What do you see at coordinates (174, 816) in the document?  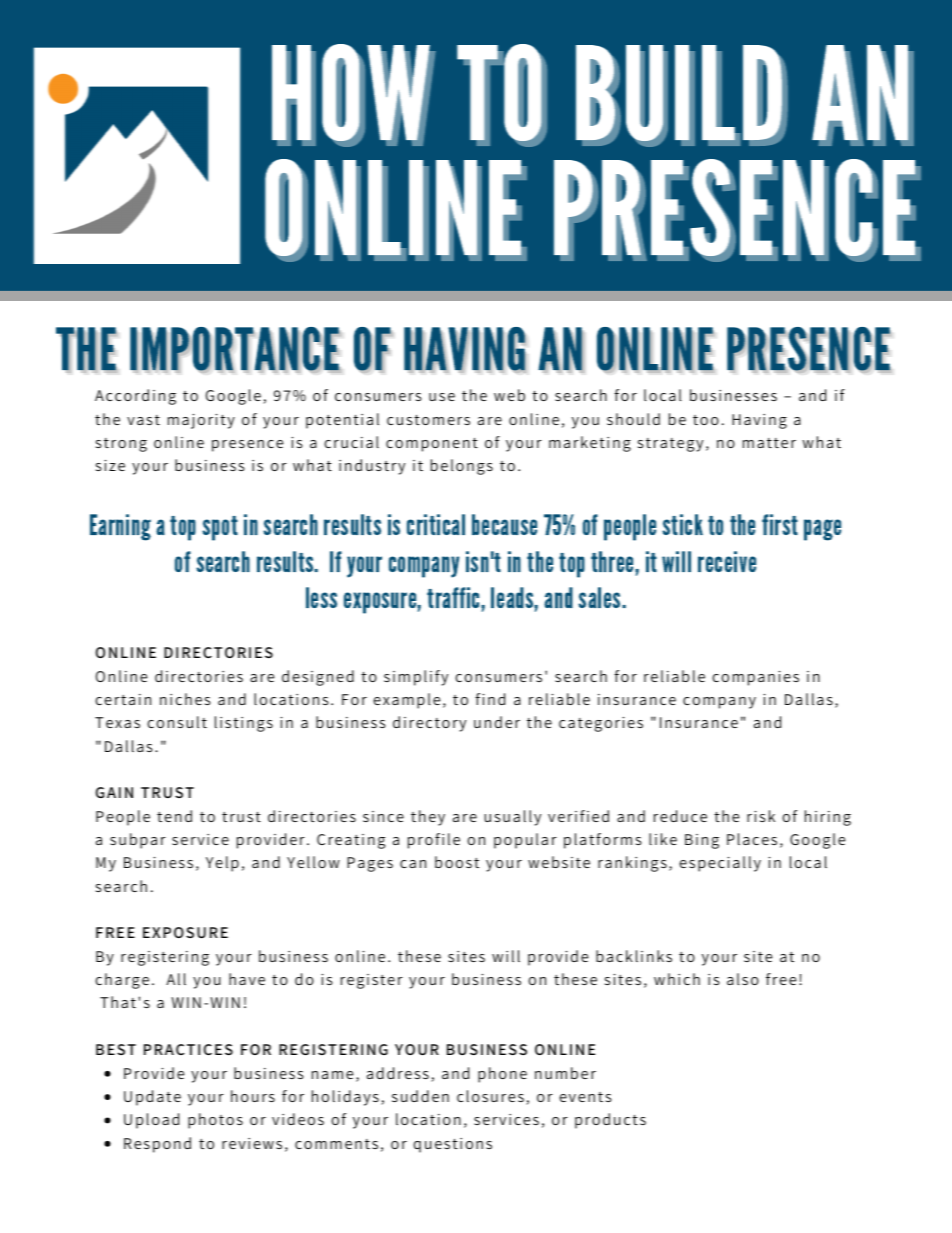 I see `tend` at bounding box center [174, 816].
